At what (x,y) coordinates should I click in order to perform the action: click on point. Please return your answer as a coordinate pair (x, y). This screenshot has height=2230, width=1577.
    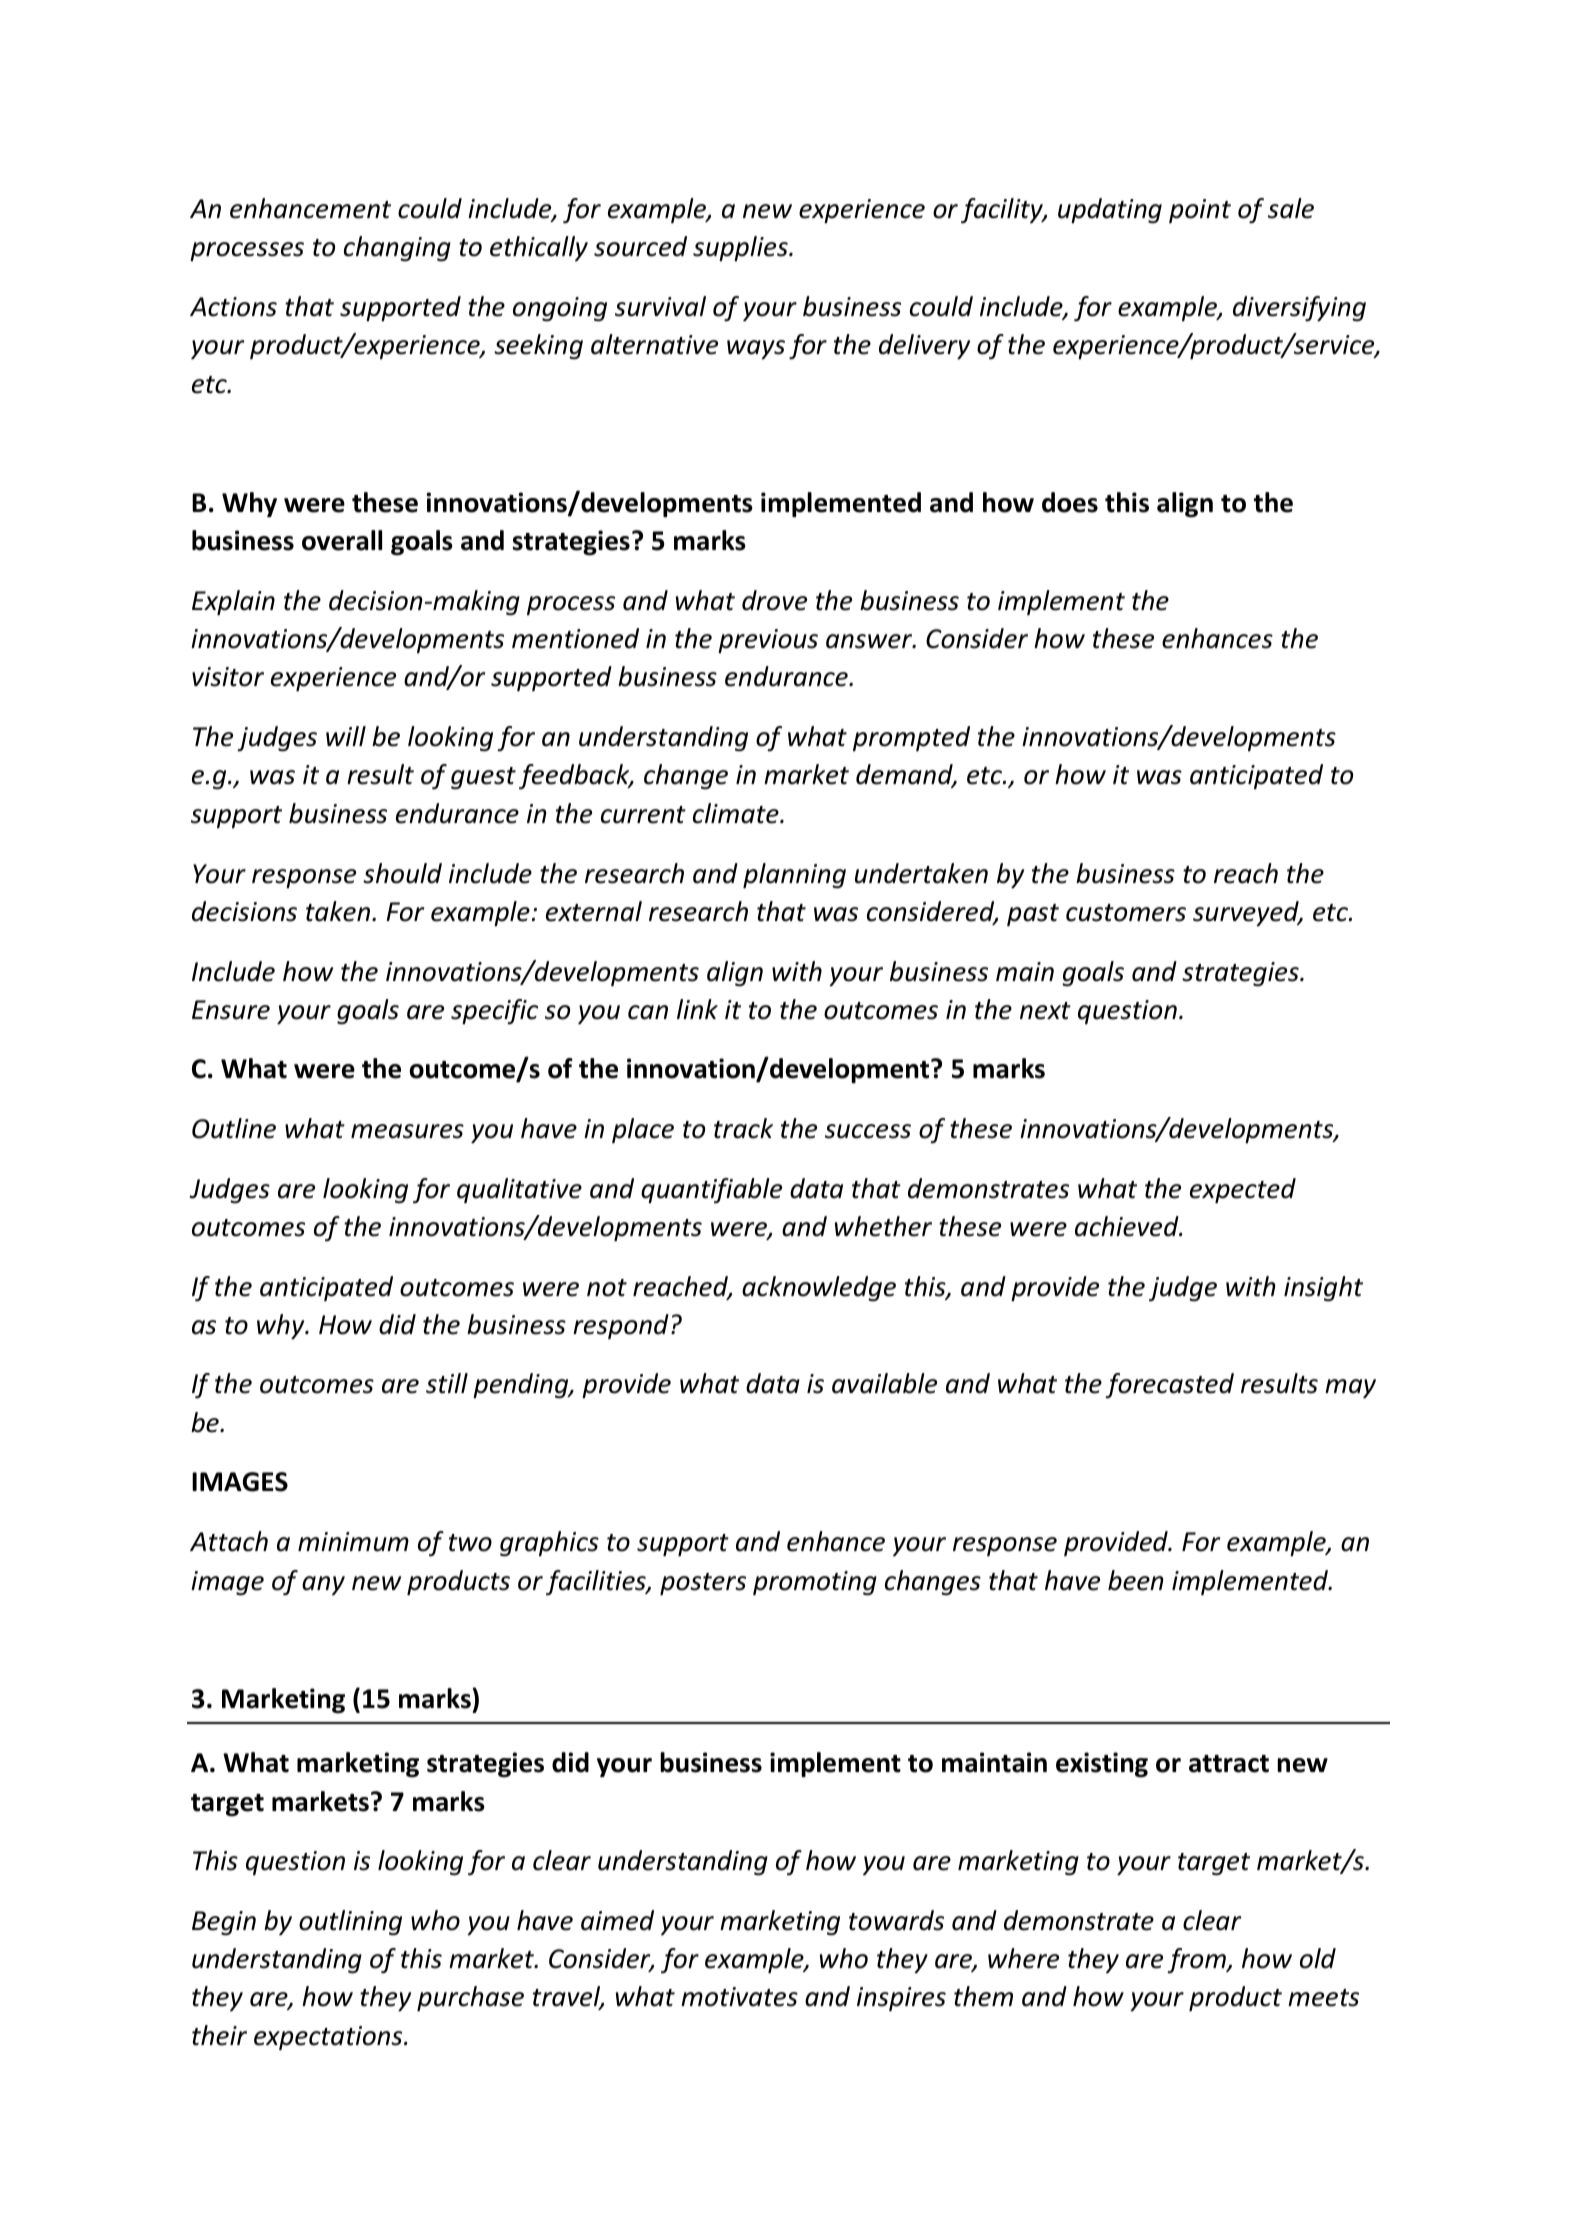
    Looking at the image, I should click on (1200, 211).
